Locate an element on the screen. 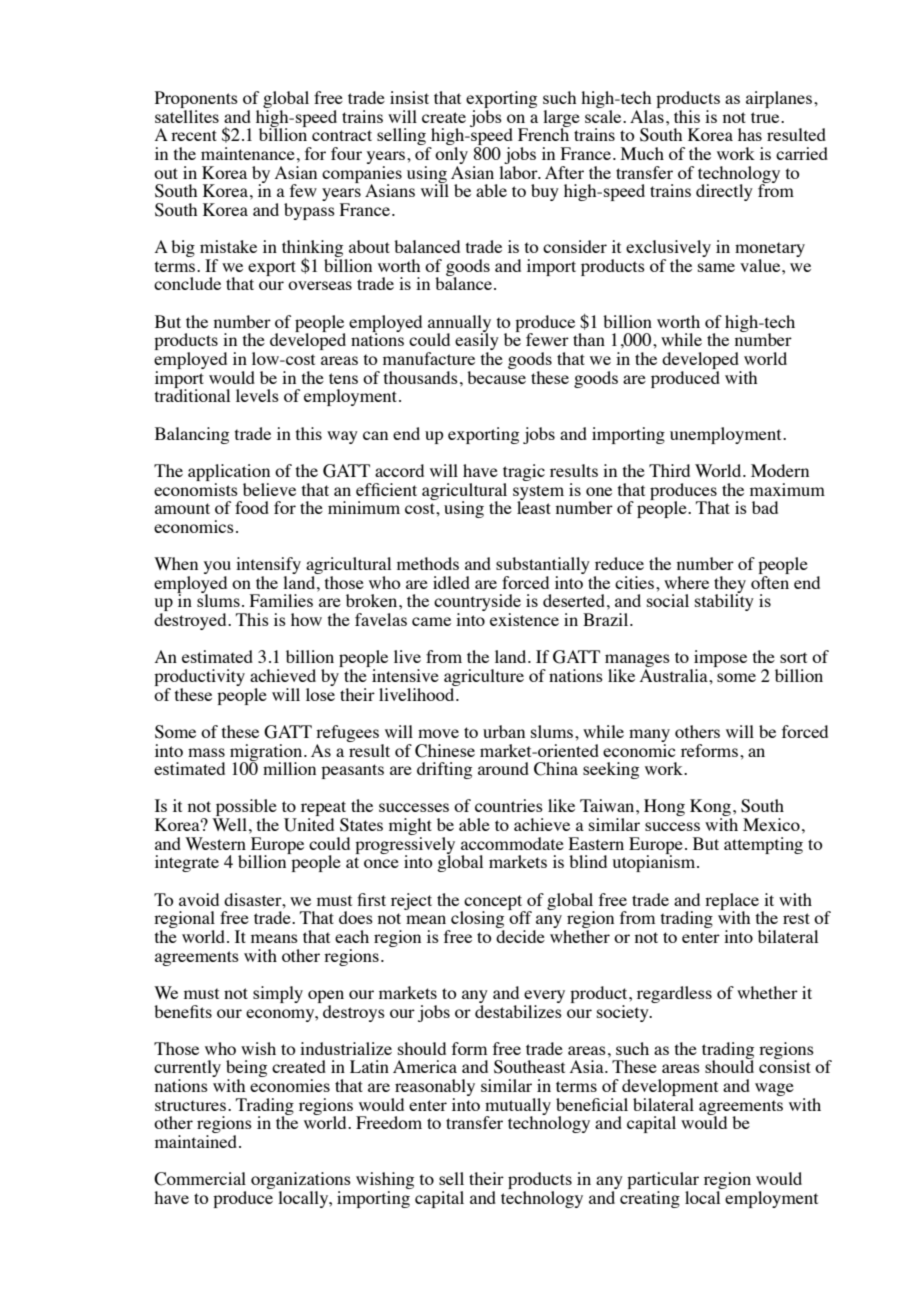  levels is located at coordinates (257, 395).
